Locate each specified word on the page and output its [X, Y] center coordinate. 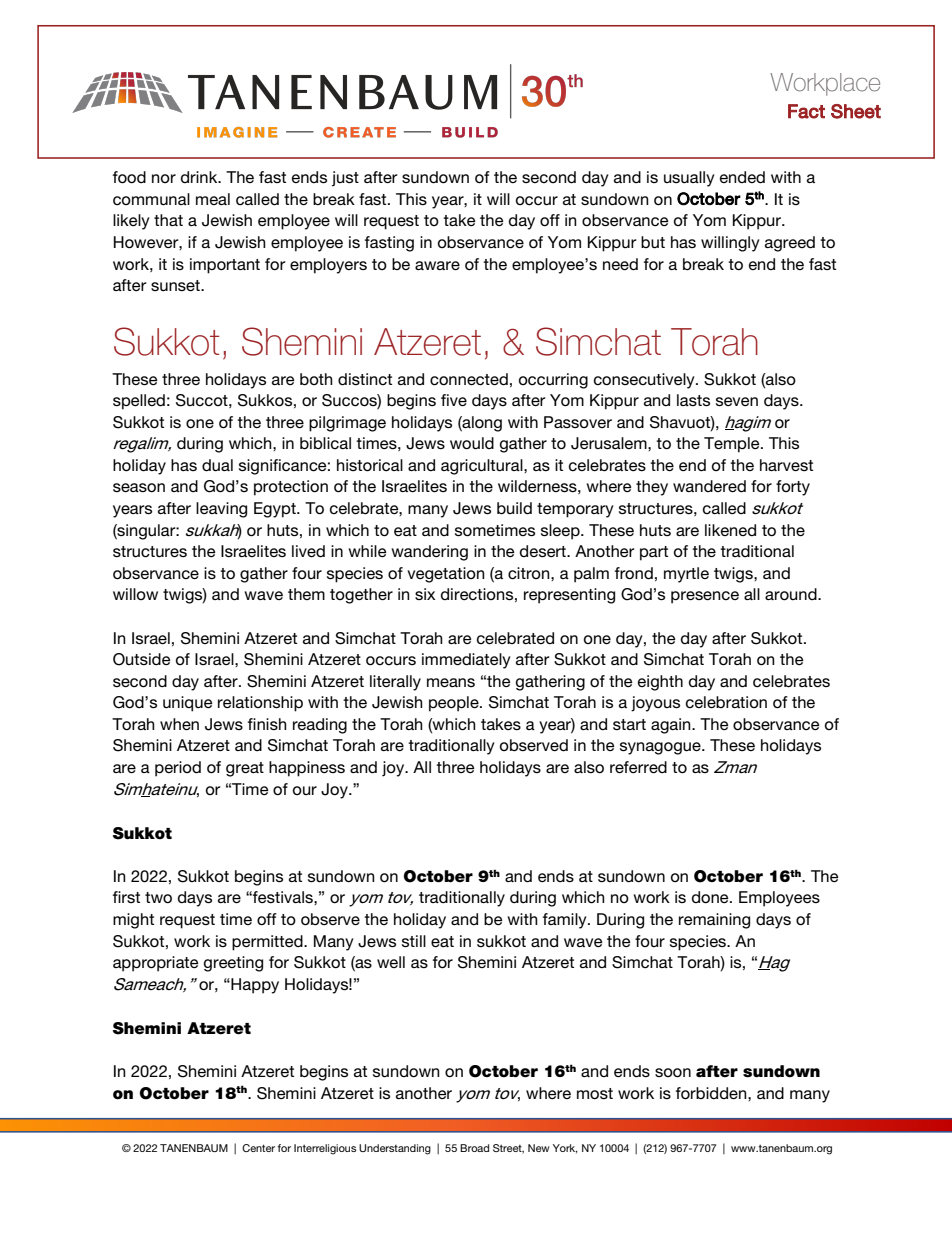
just [345, 179]
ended [742, 177]
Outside [141, 659]
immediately [466, 661]
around [792, 594]
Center [258, 1148]
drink [200, 177]
